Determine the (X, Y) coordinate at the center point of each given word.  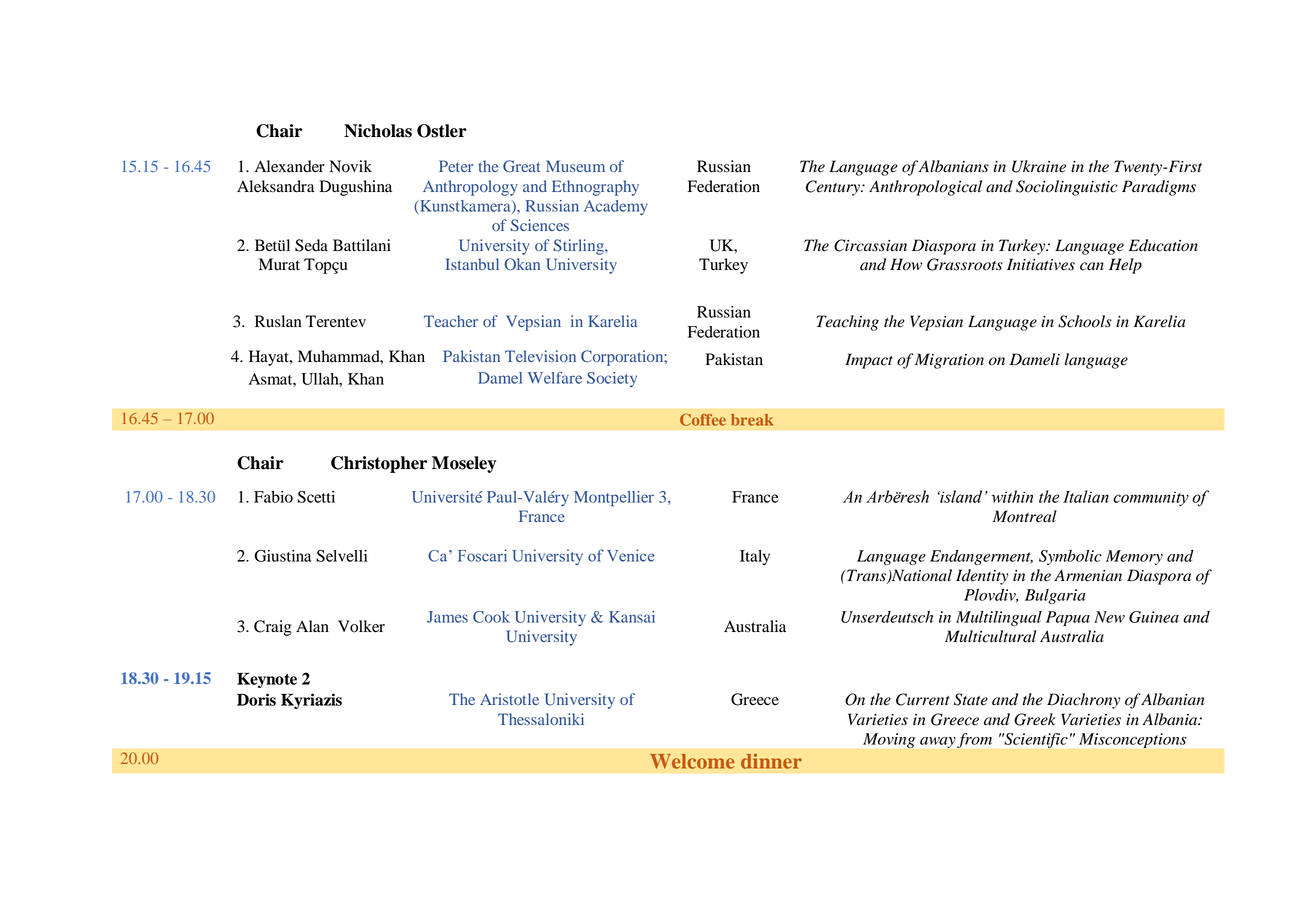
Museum (575, 166)
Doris (256, 699)
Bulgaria (1055, 596)
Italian (1086, 496)
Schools (1085, 321)
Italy (755, 557)
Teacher (451, 321)
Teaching (847, 323)
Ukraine (1039, 166)
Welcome (692, 761)
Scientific (1035, 740)
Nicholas (378, 131)
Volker (361, 626)
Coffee (703, 420)
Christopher (379, 464)
